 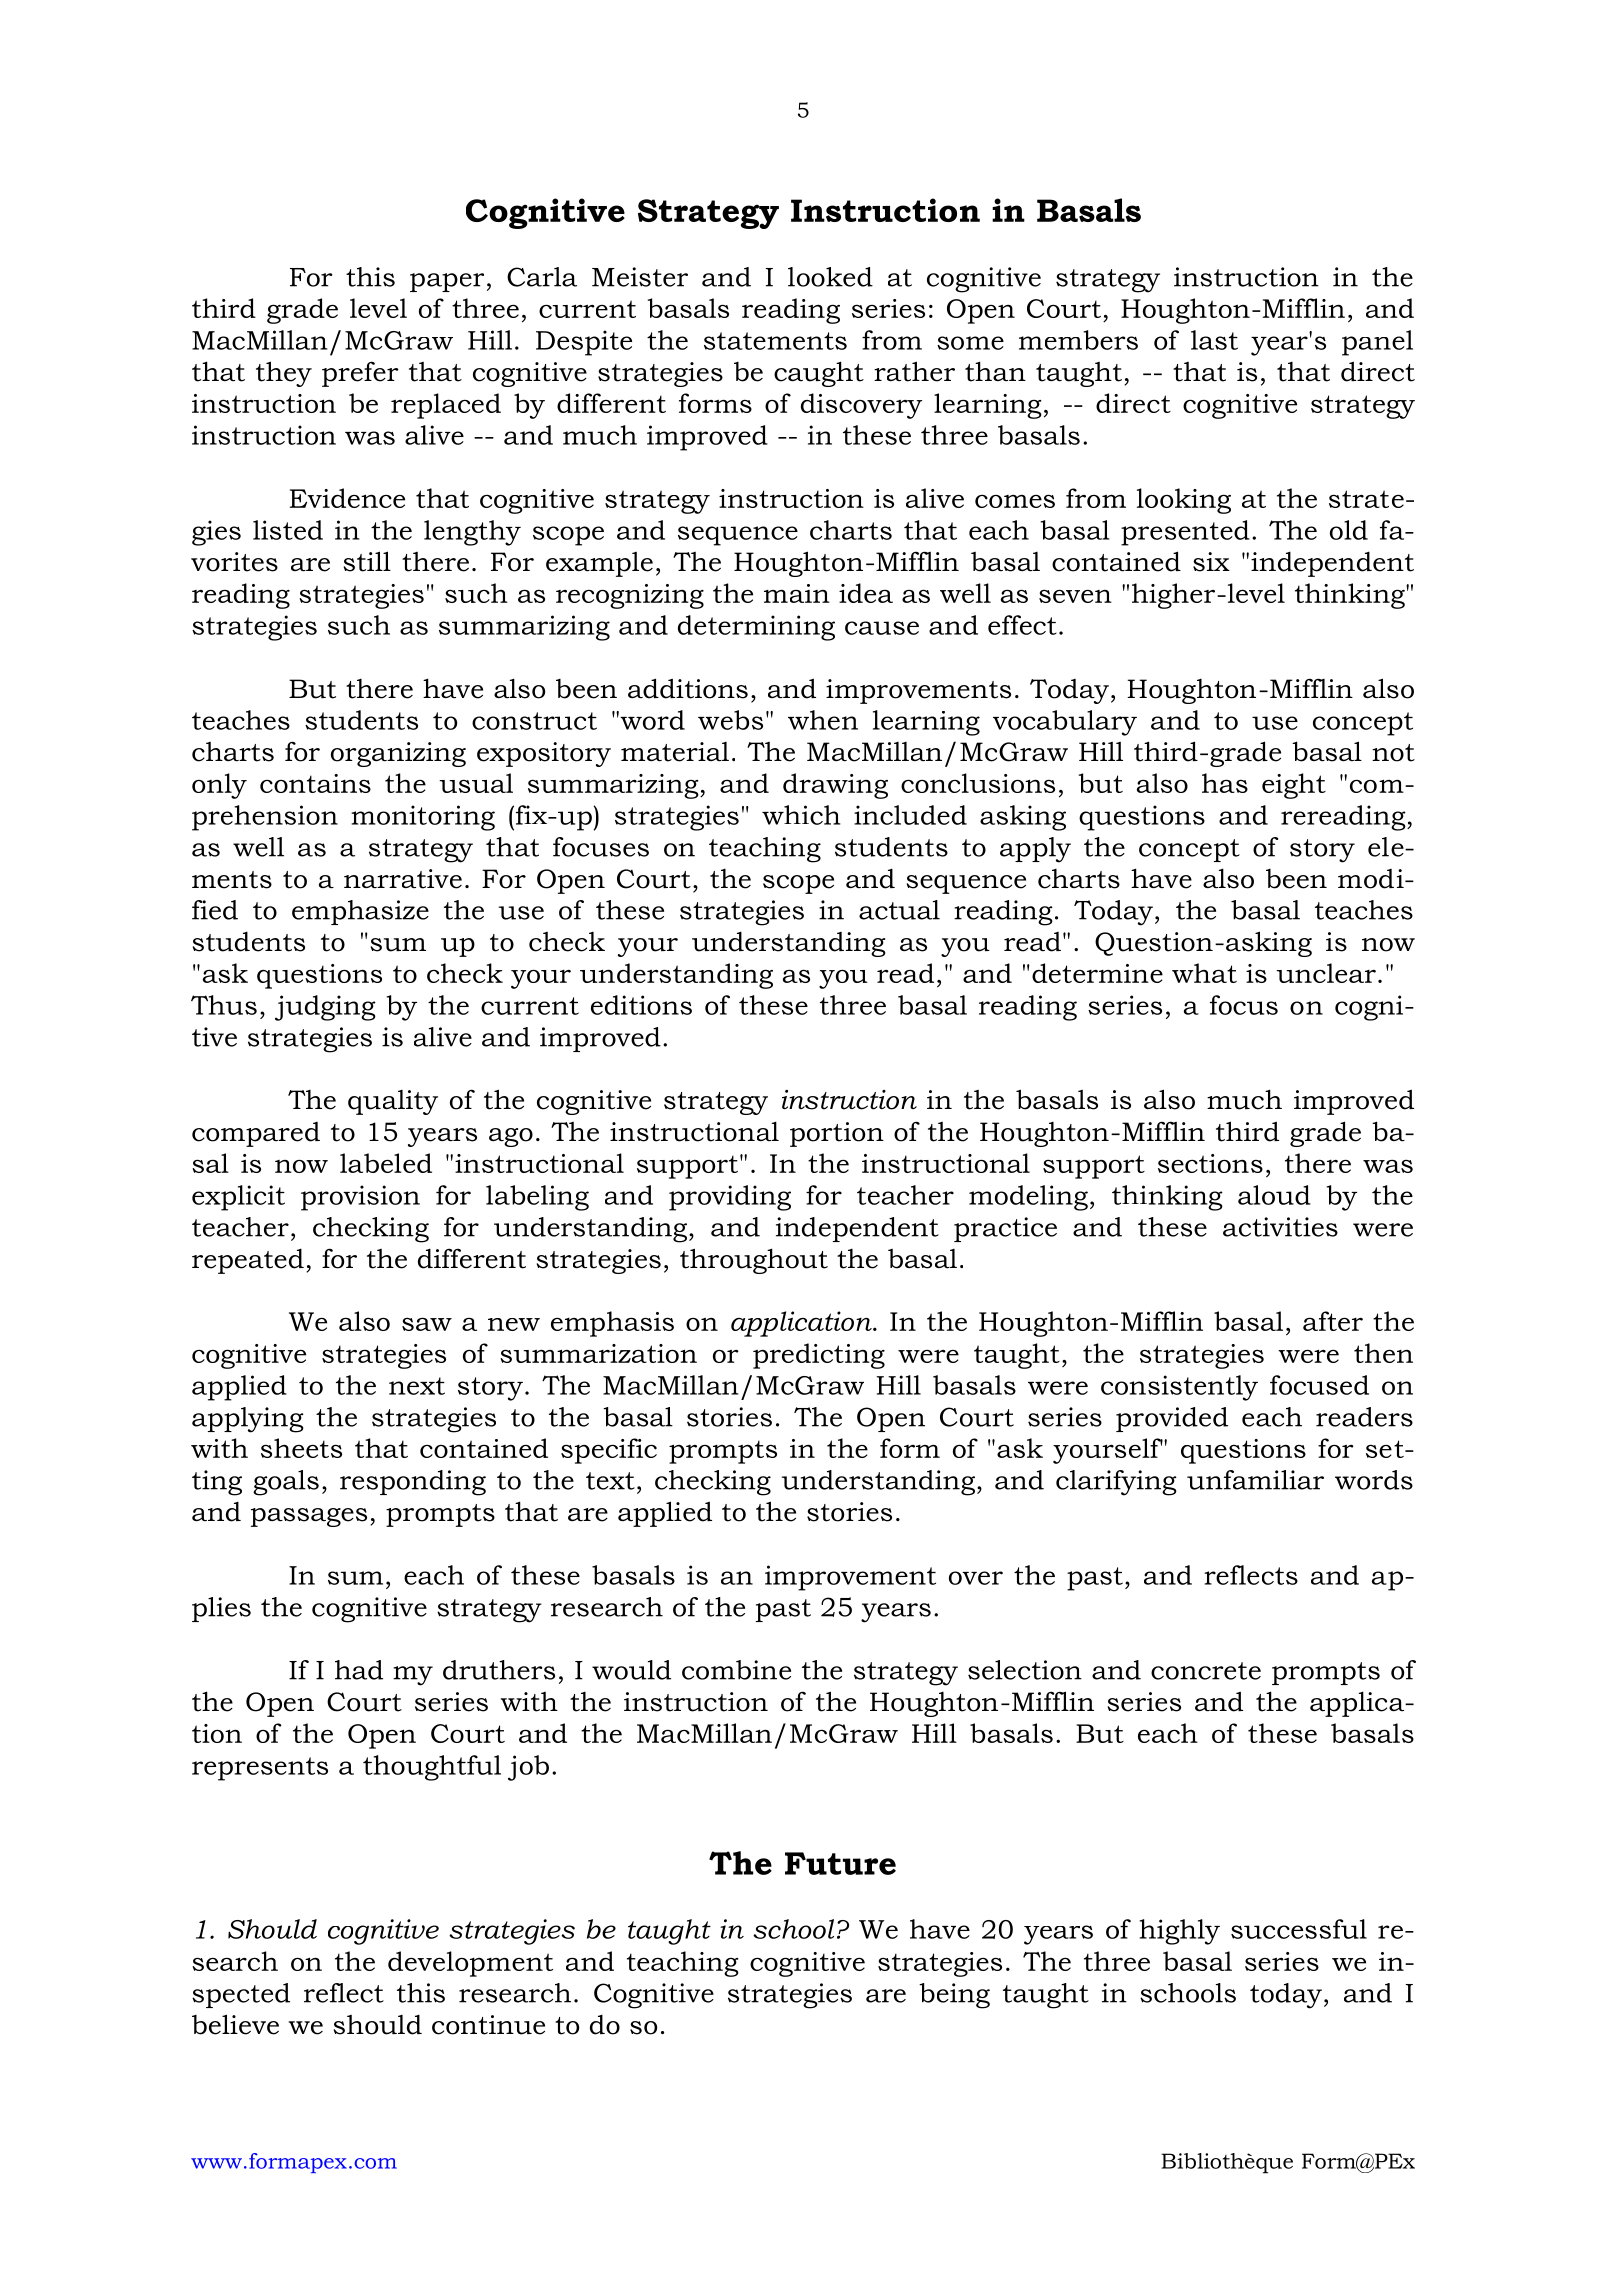 What do you see at coordinates (1299, 1929) in the screenshot?
I see `successful` at bounding box center [1299, 1929].
